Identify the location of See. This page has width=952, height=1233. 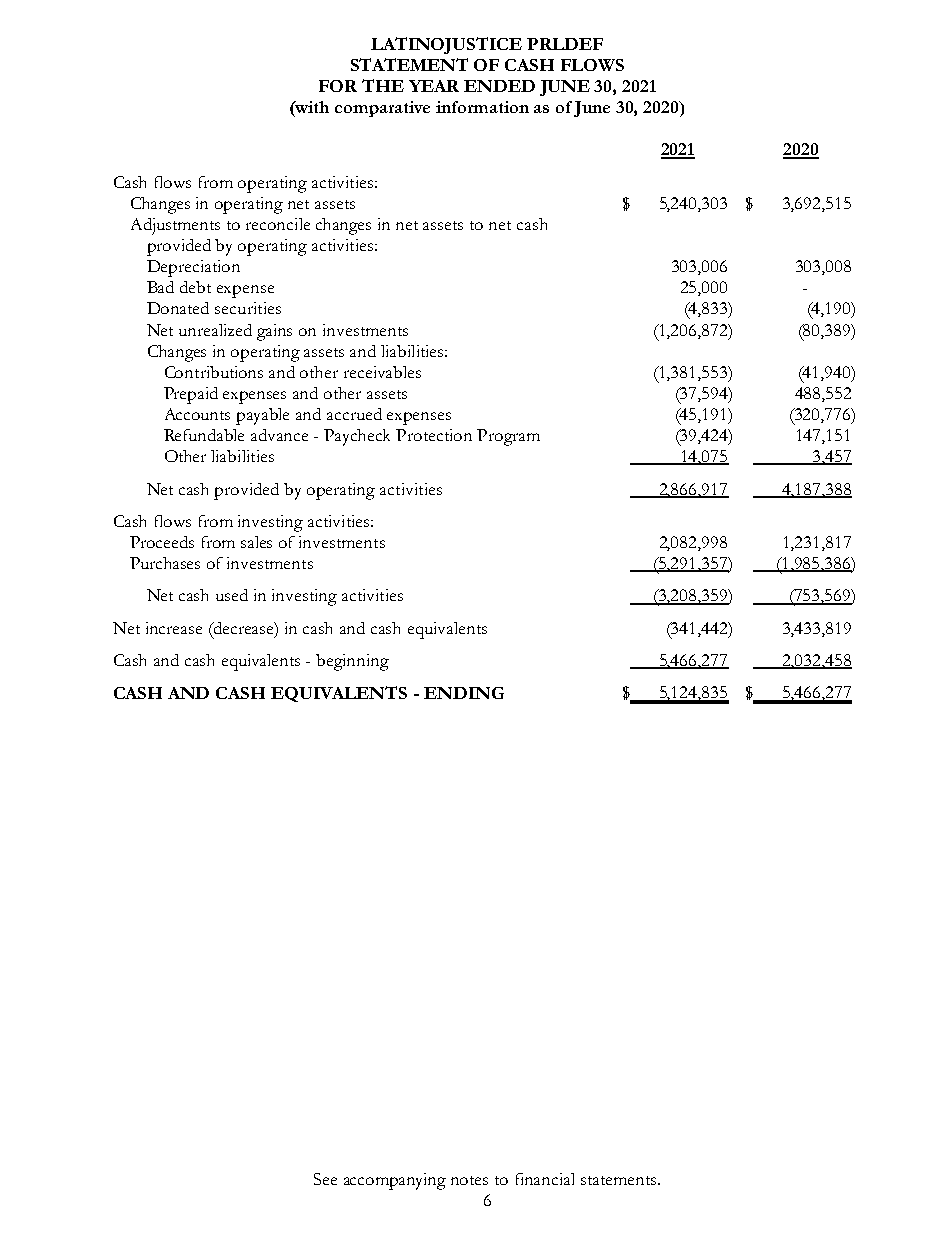
(325, 1179).
